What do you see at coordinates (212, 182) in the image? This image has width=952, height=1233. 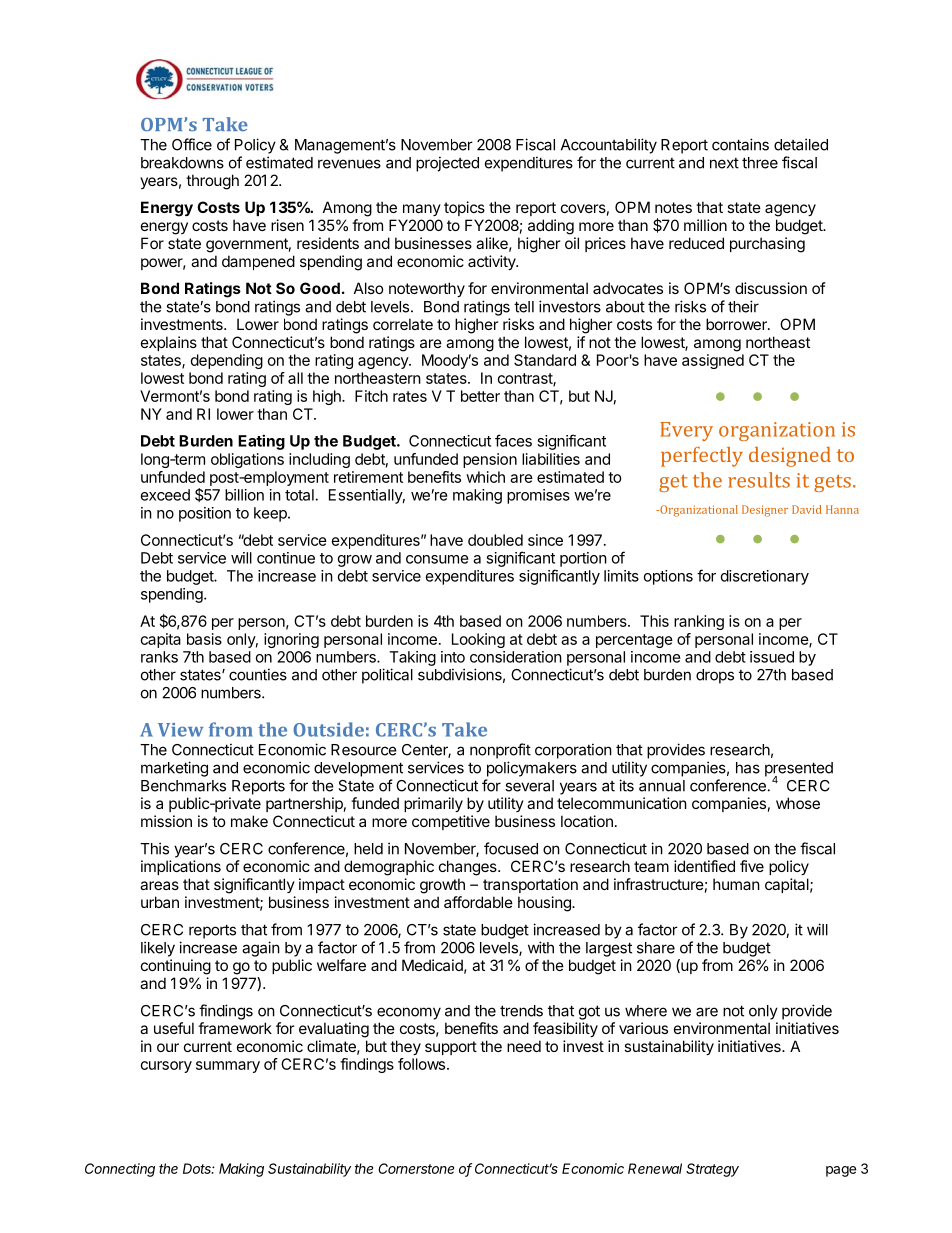 I see `through` at bounding box center [212, 182].
